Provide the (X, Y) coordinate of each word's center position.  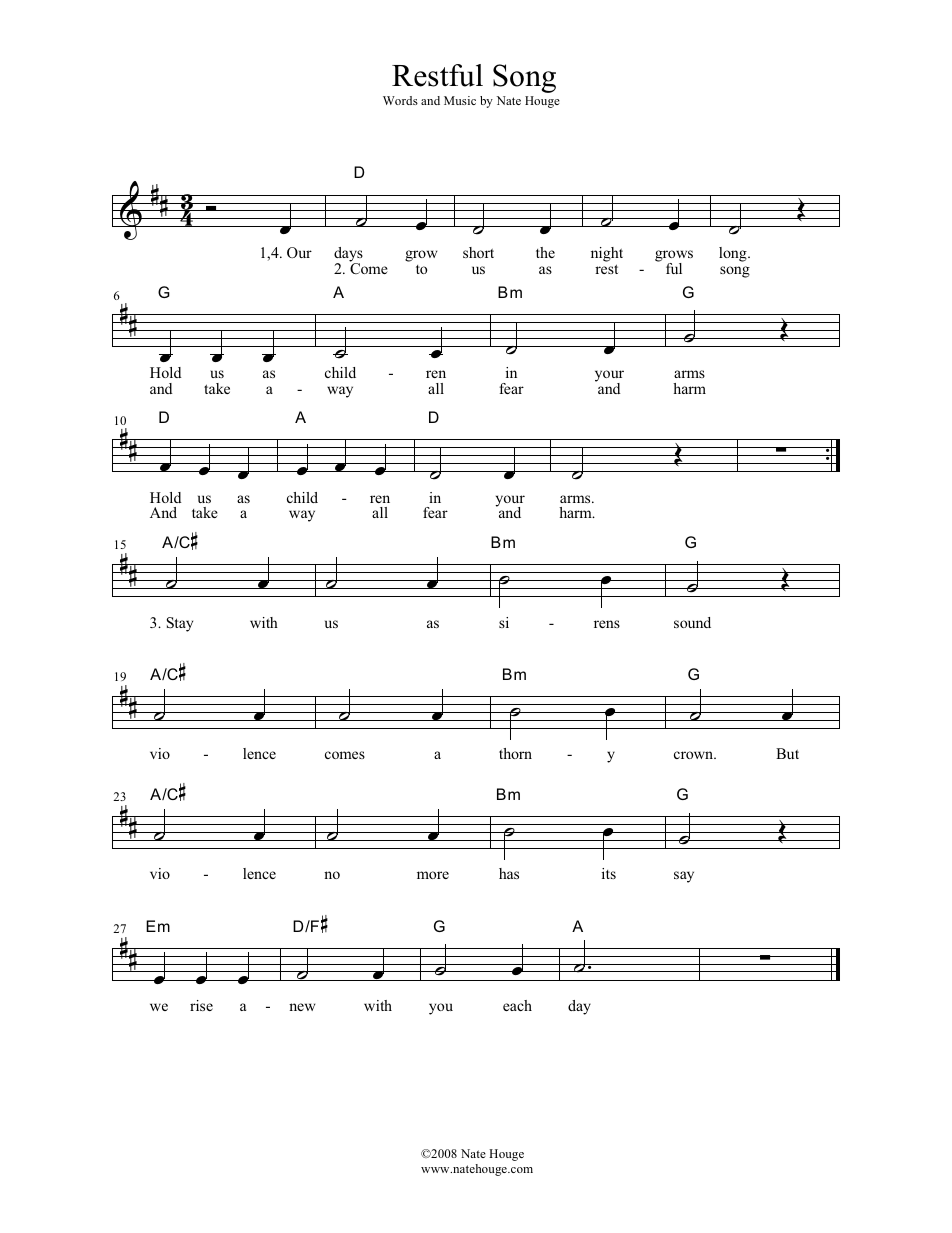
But (787, 753)
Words (400, 100)
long (734, 254)
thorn (515, 753)
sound (692, 622)
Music (460, 100)
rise (201, 1005)
